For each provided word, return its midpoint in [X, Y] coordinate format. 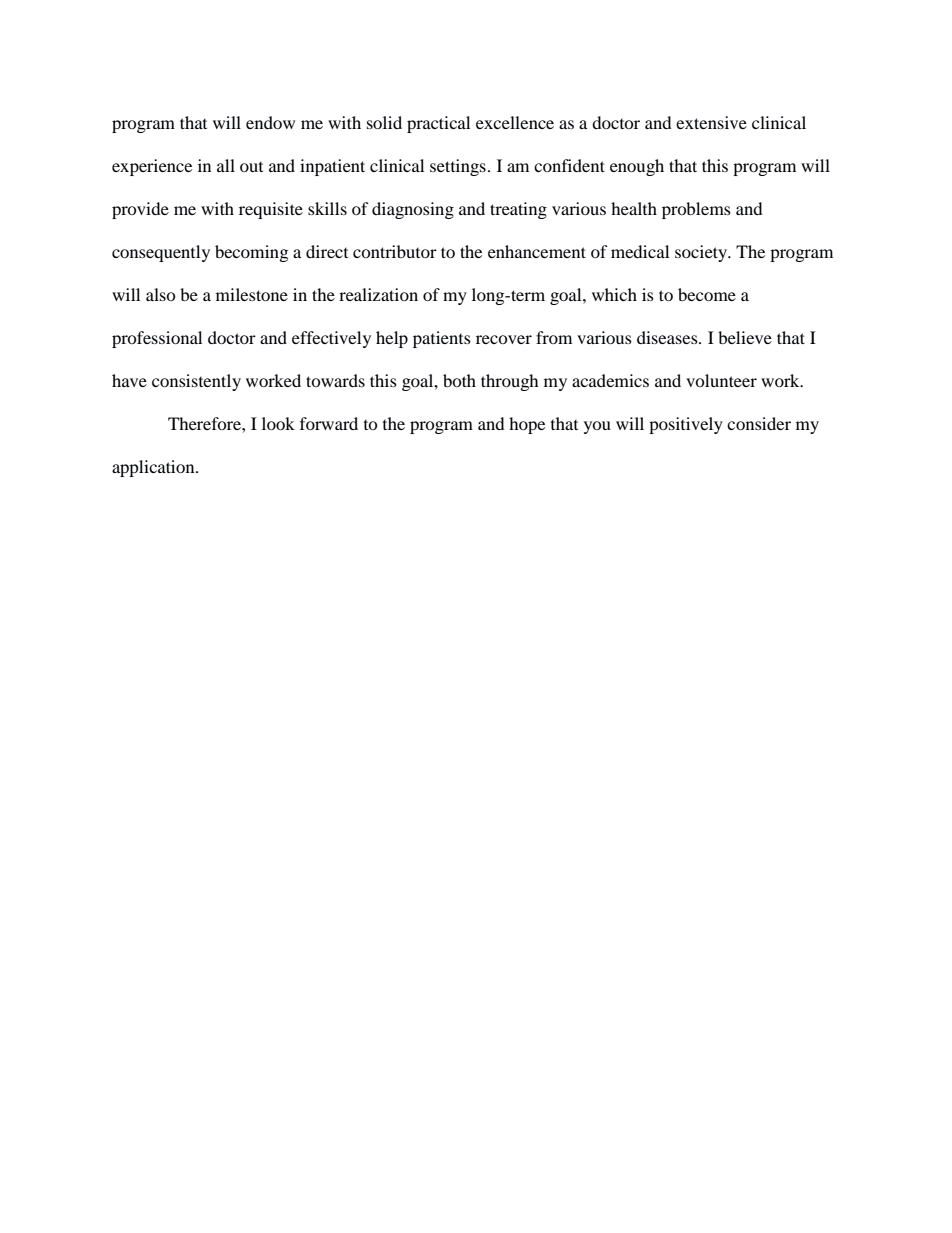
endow [270, 122]
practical [438, 124]
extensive [711, 122]
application [154, 468]
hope [527, 425]
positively [686, 425]
